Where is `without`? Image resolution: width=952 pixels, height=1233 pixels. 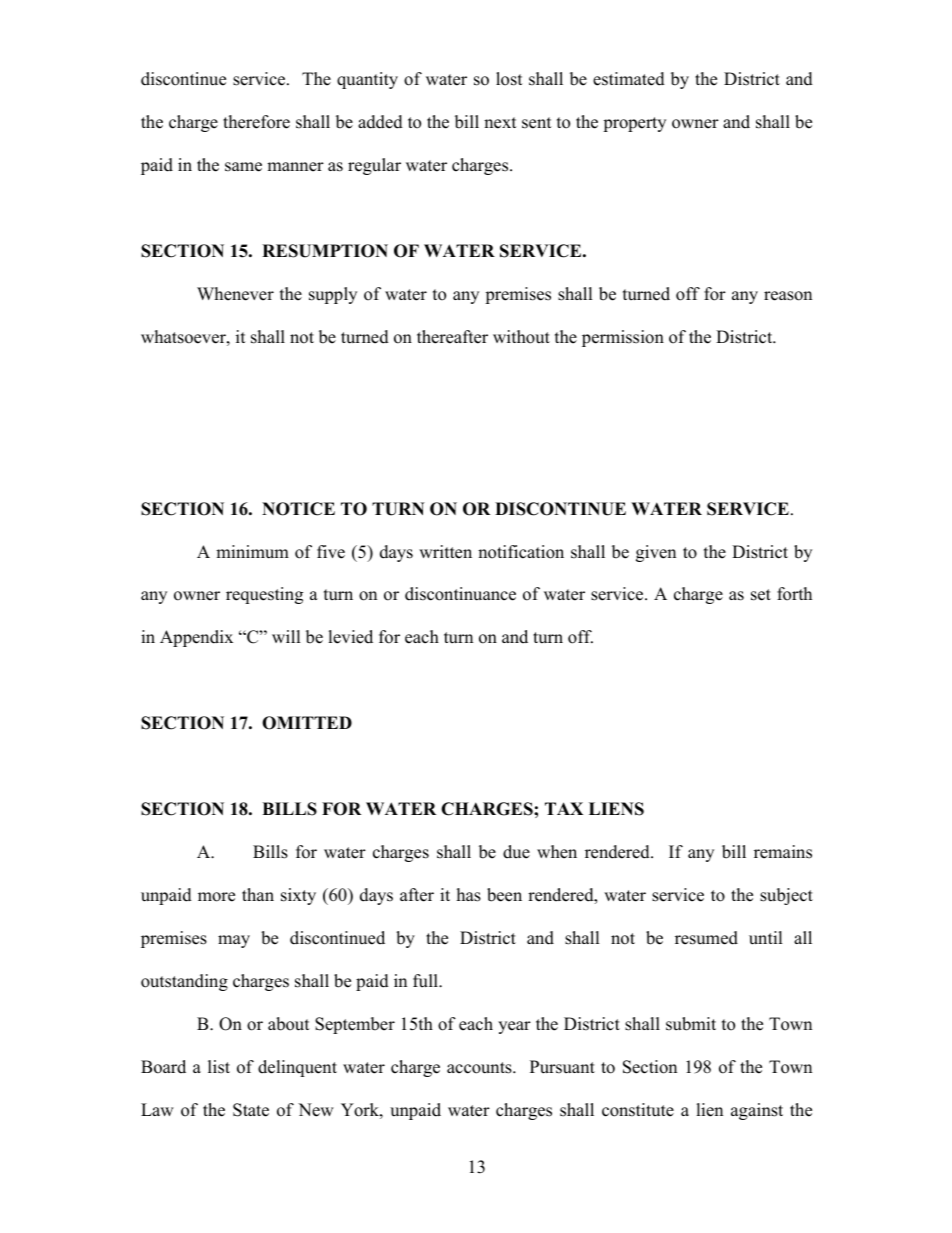
without is located at coordinates (521, 337).
